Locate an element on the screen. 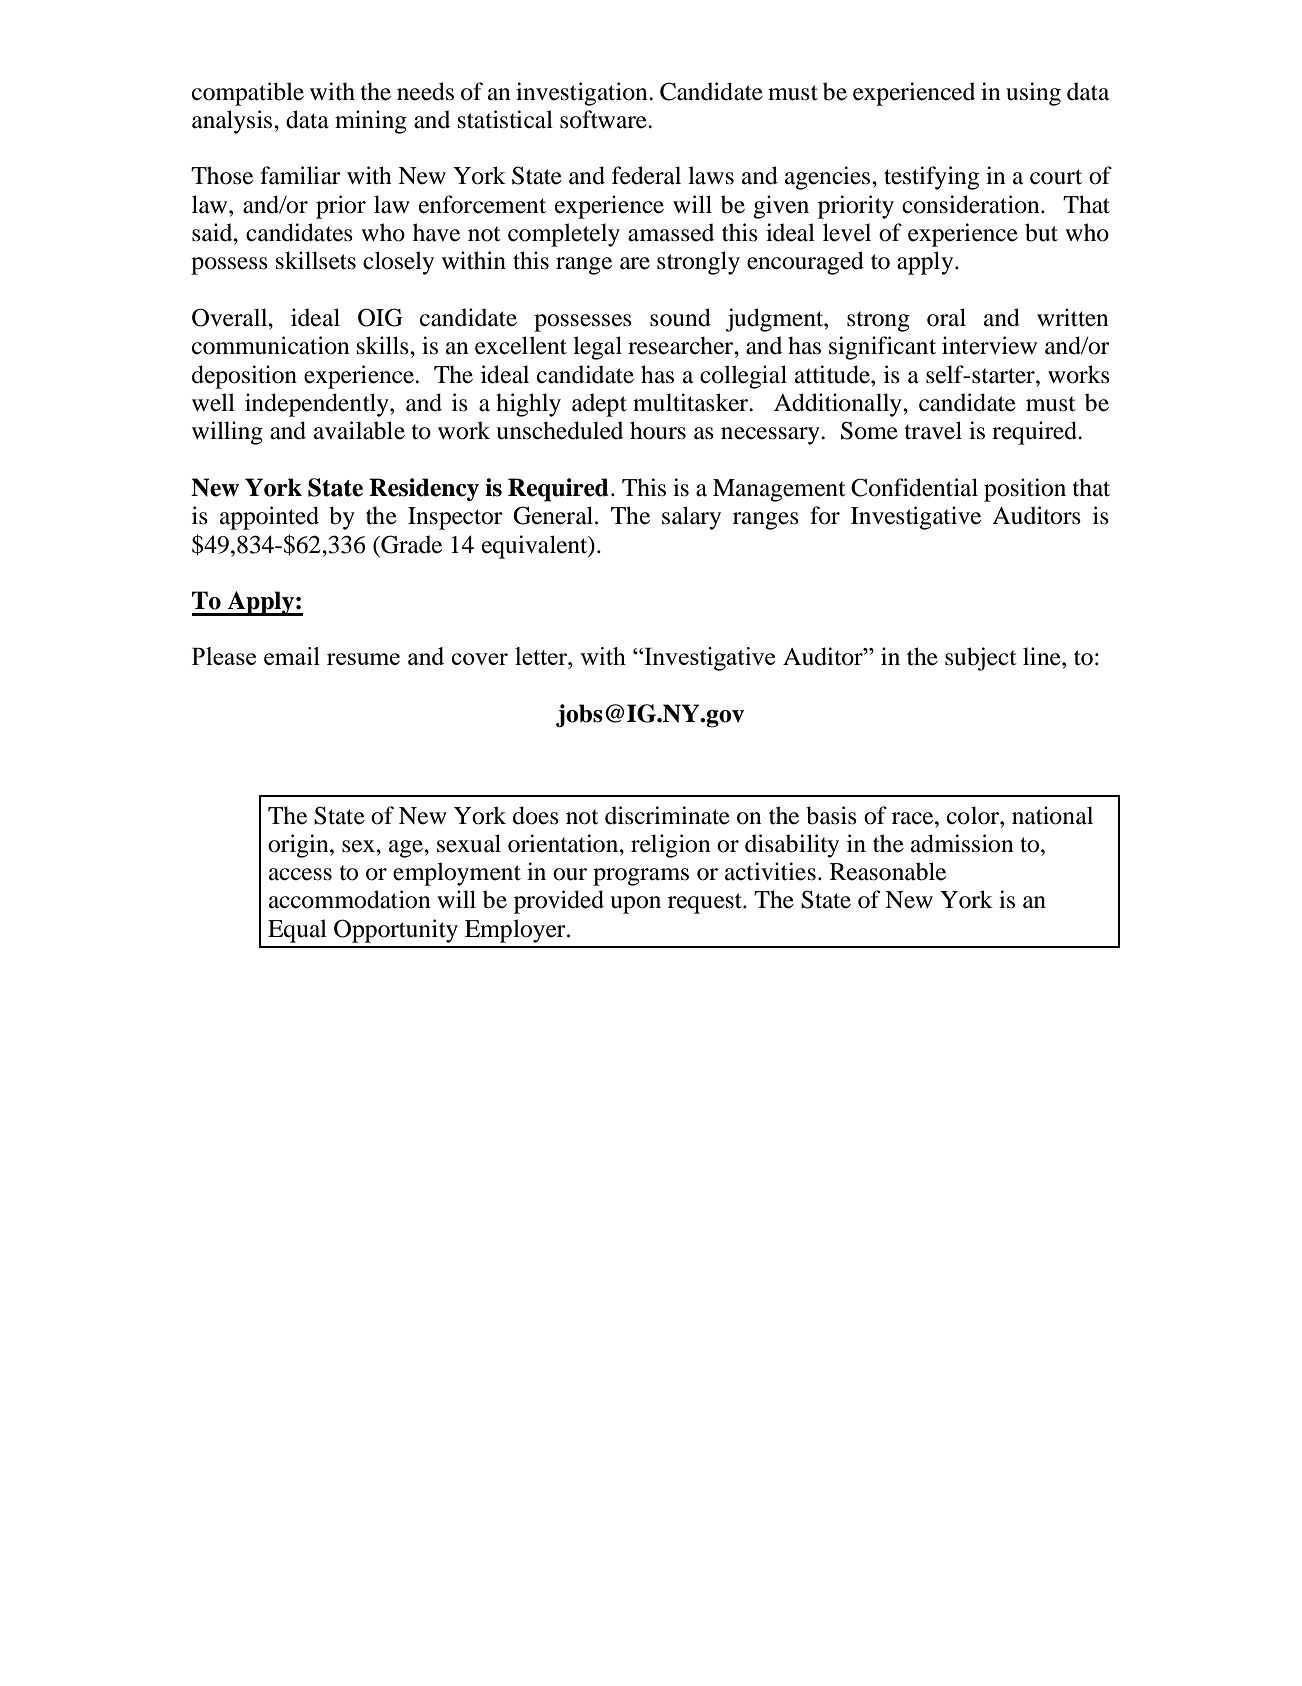  oral is located at coordinates (946, 317).
